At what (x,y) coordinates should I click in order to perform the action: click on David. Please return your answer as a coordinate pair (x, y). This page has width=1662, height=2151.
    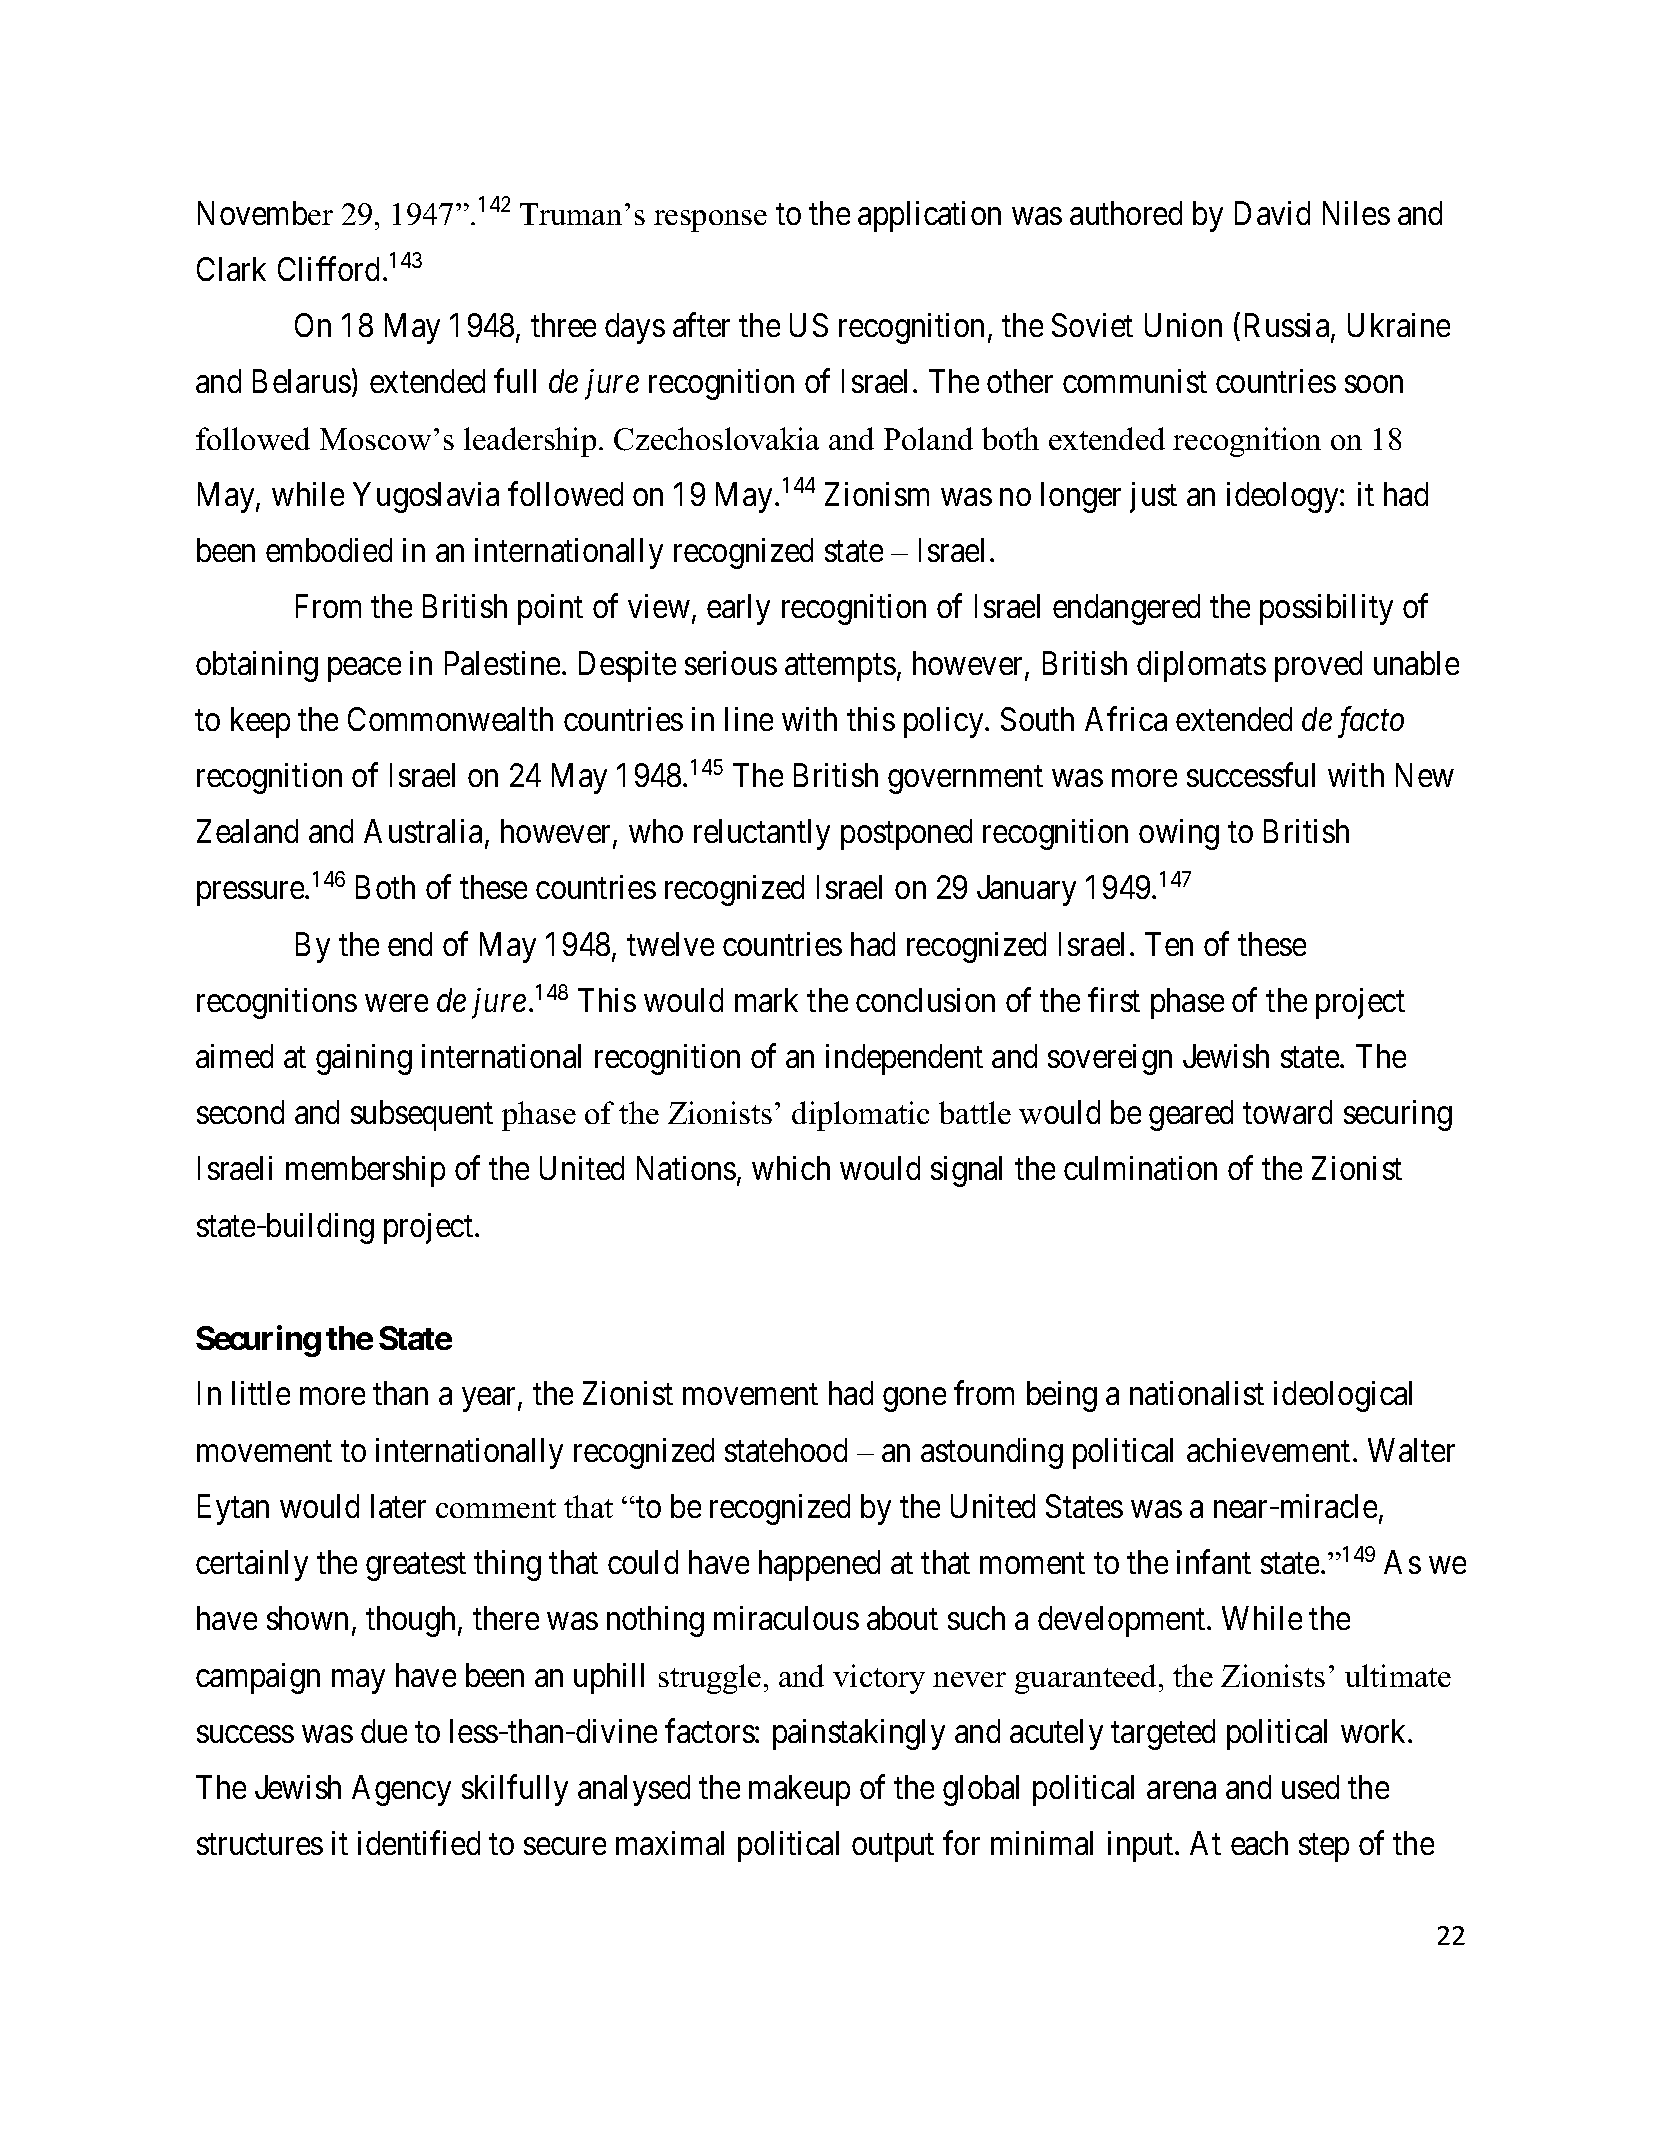
    Looking at the image, I should click on (1272, 213).
